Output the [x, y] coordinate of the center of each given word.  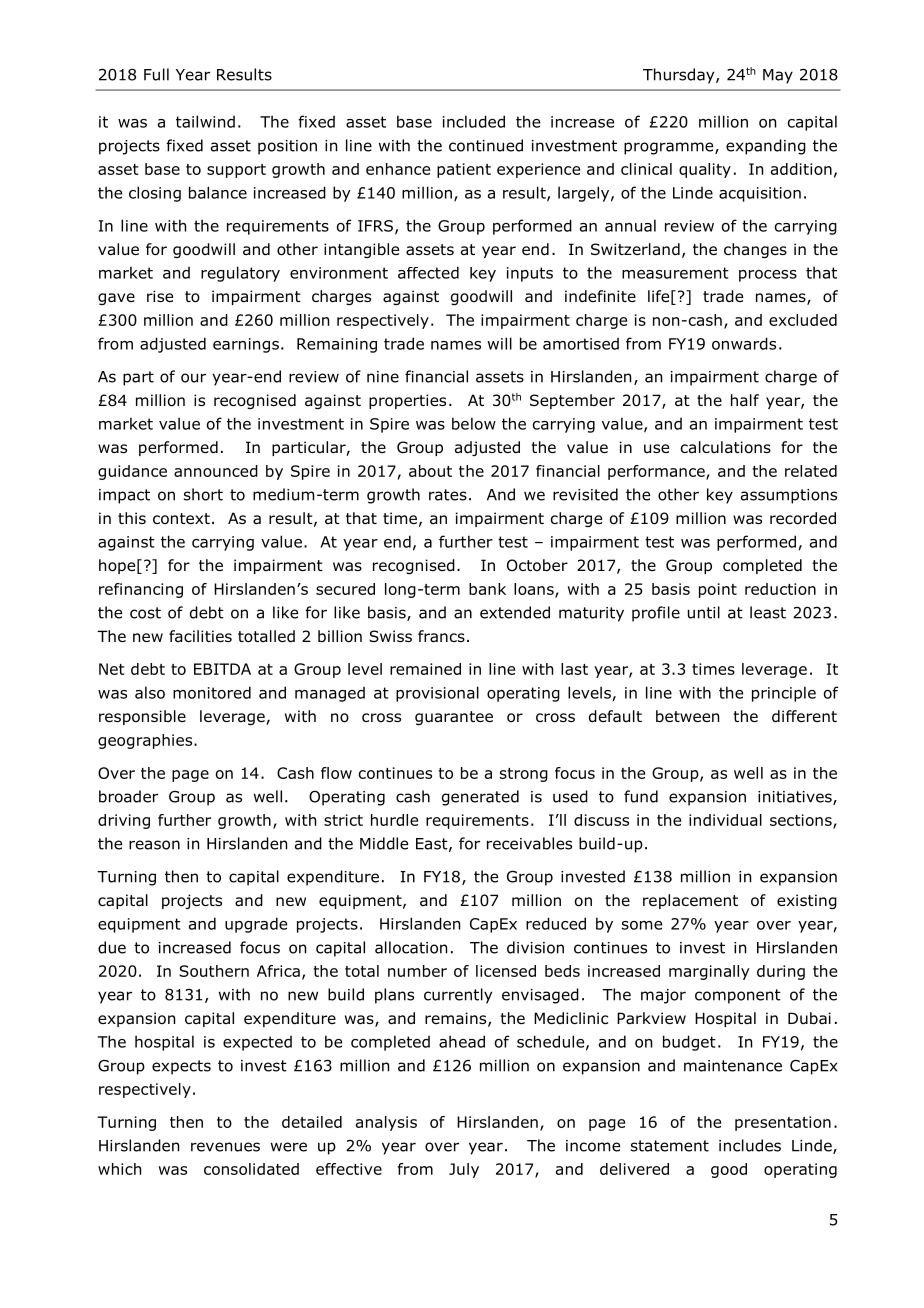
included [474, 121]
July [464, 1170]
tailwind [205, 121]
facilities [200, 636]
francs [441, 636]
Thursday [680, 76]
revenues [225, 1147]
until [704, 612]
